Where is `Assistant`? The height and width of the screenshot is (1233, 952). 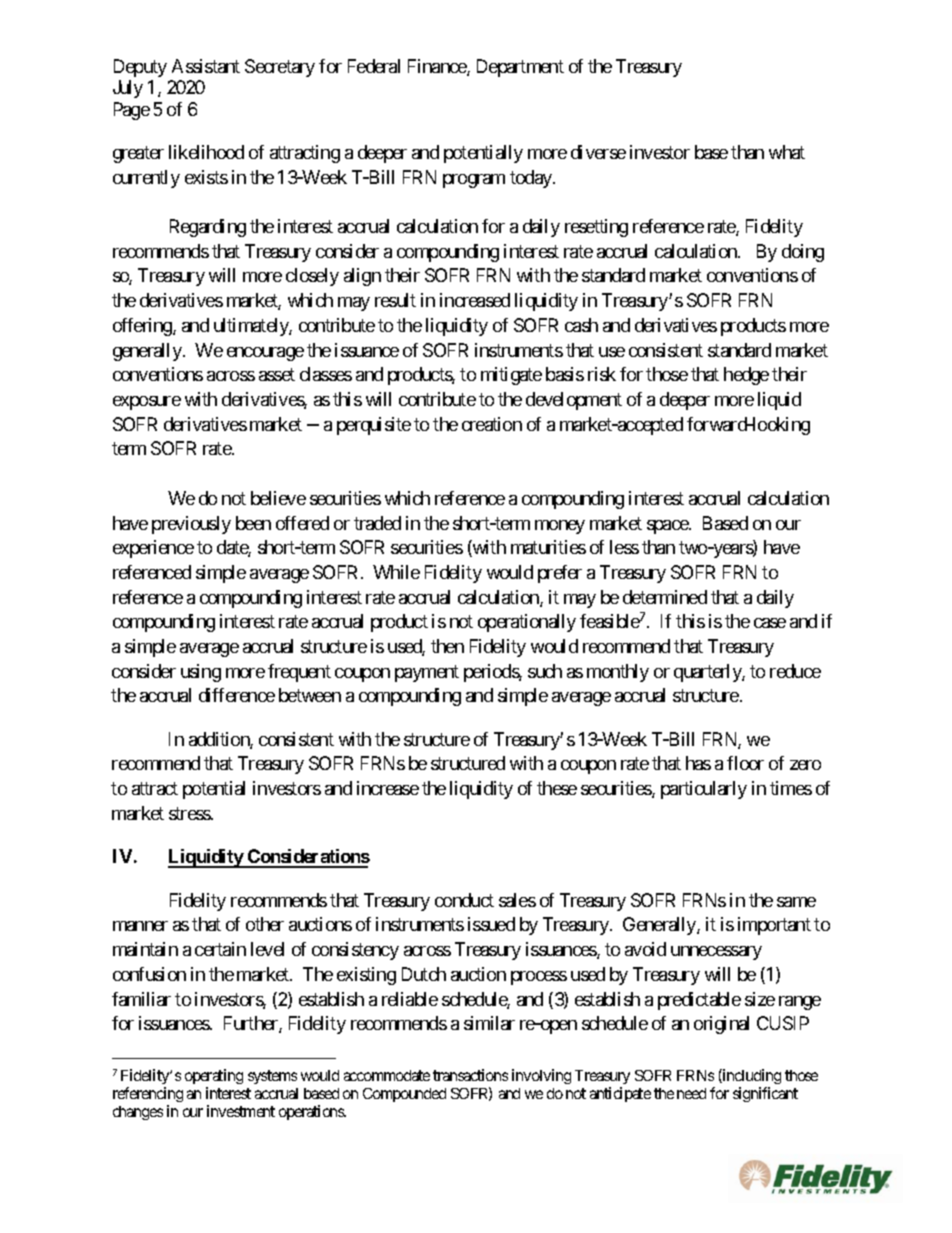
Assistant is located at coordinates (206, 66).
